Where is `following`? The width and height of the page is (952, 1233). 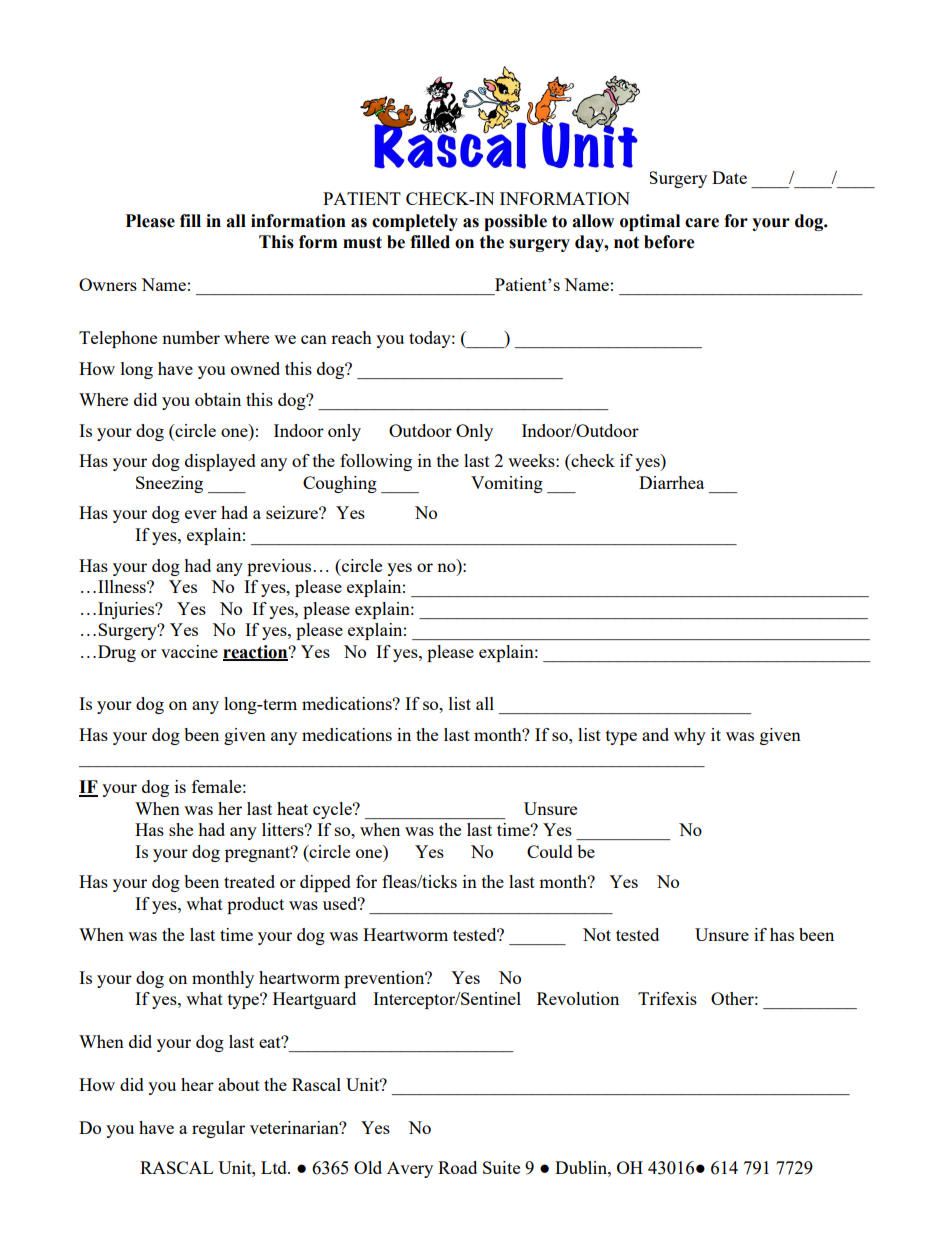
following is located at coordinates (376, 462).
